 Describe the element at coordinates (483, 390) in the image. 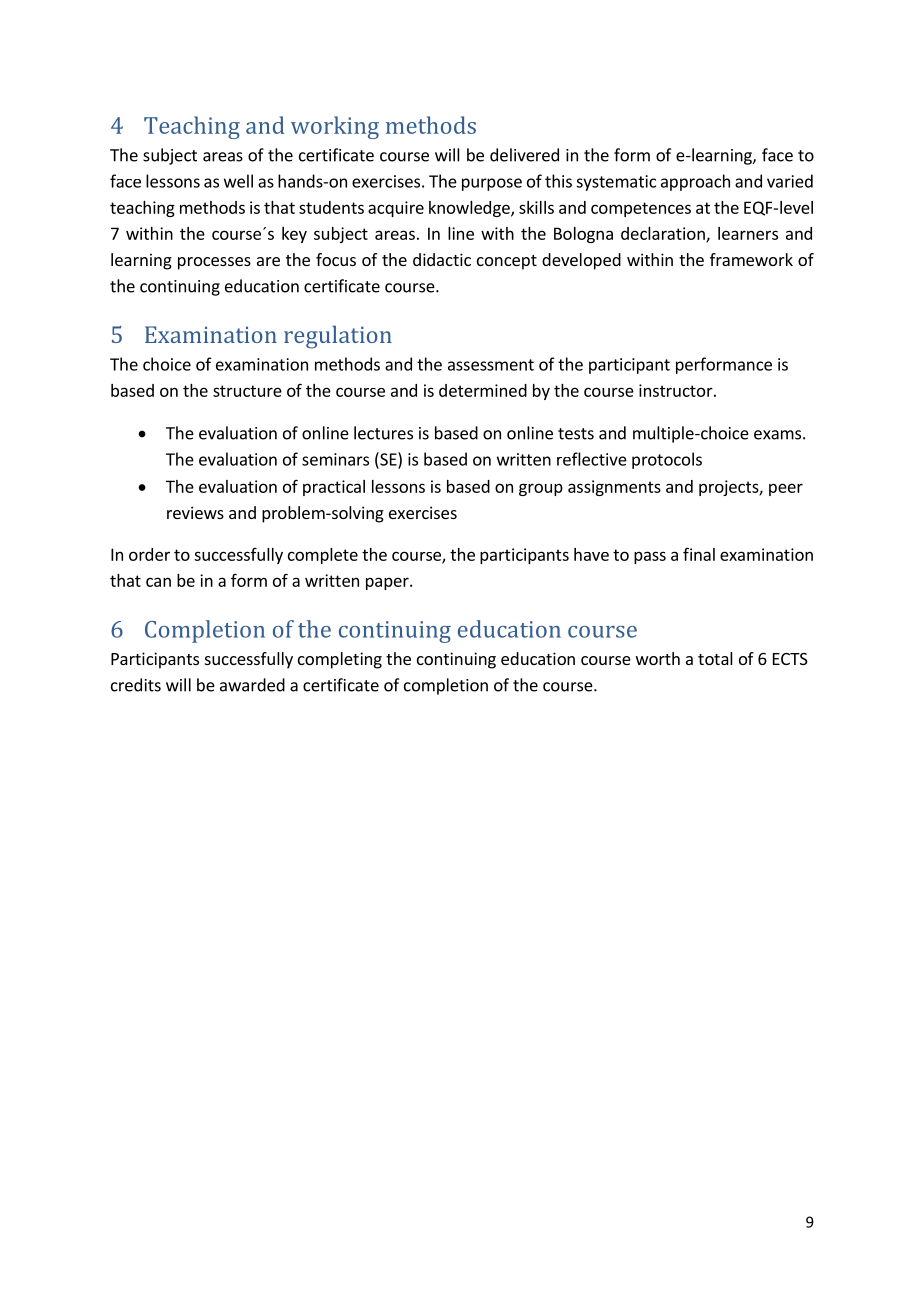

I see `determined` at that location.
